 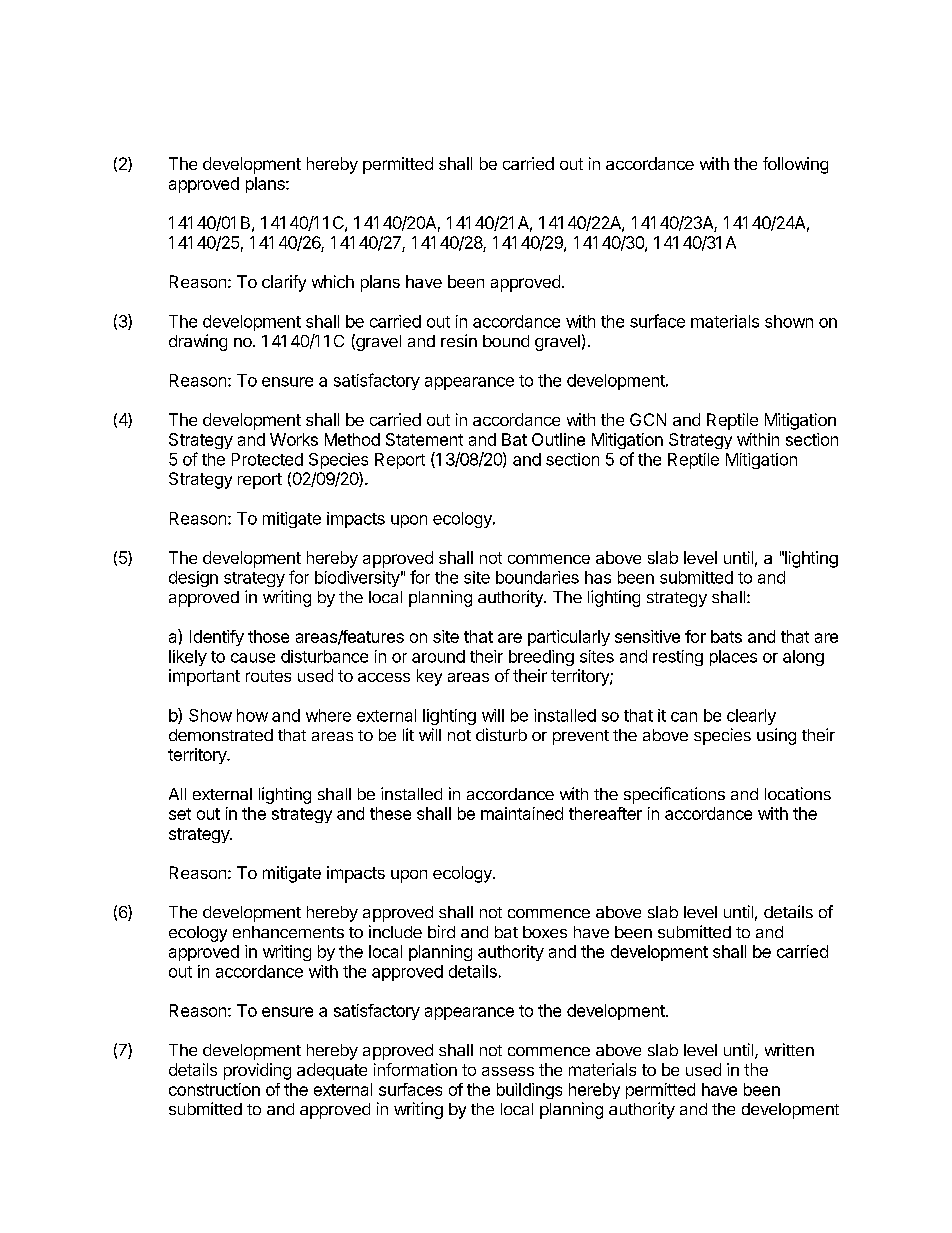 I want to click on which, so click(x=333, y=281).
